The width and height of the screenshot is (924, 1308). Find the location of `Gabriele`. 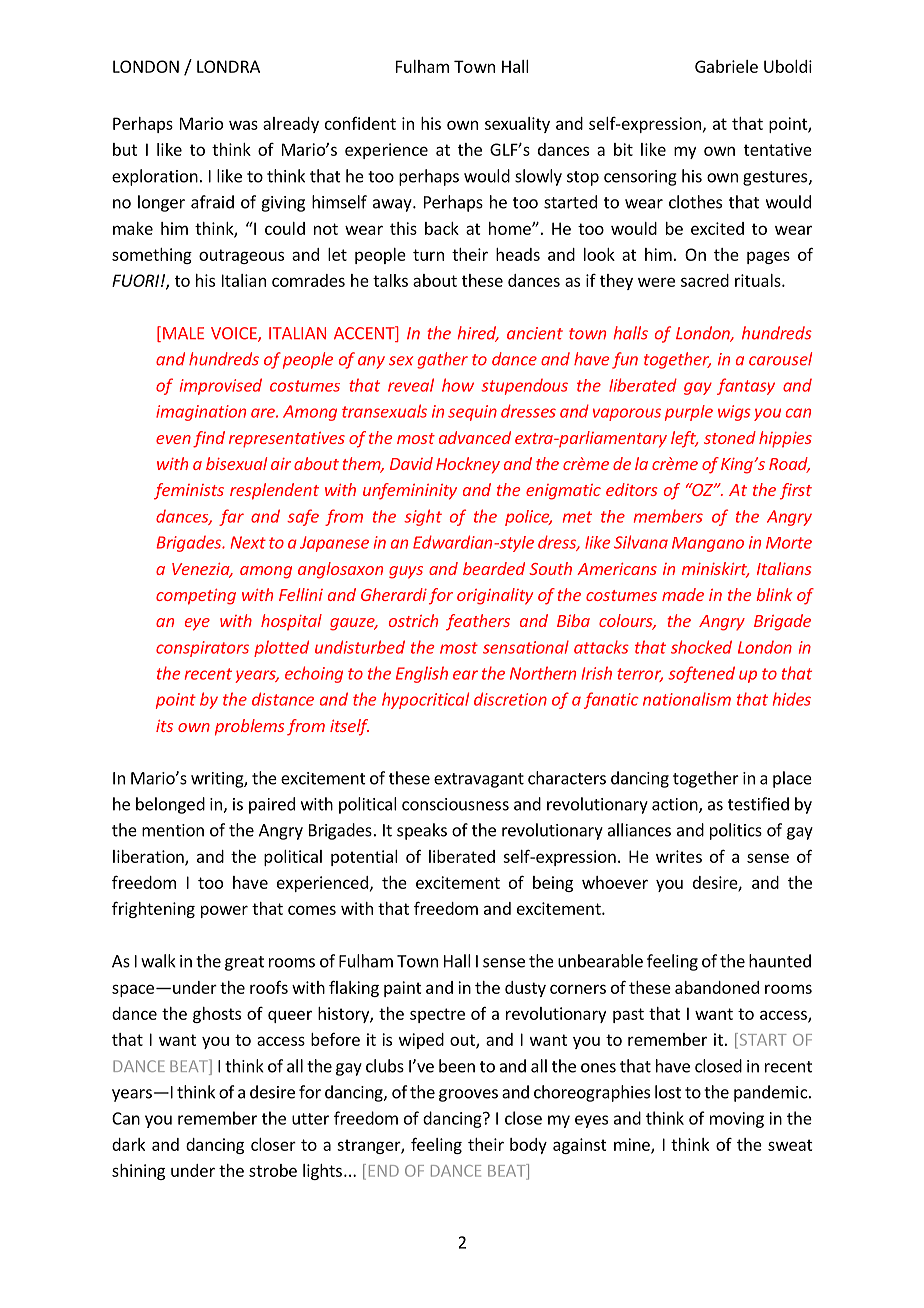

Gabriele is located at coordinates (726, 66).
